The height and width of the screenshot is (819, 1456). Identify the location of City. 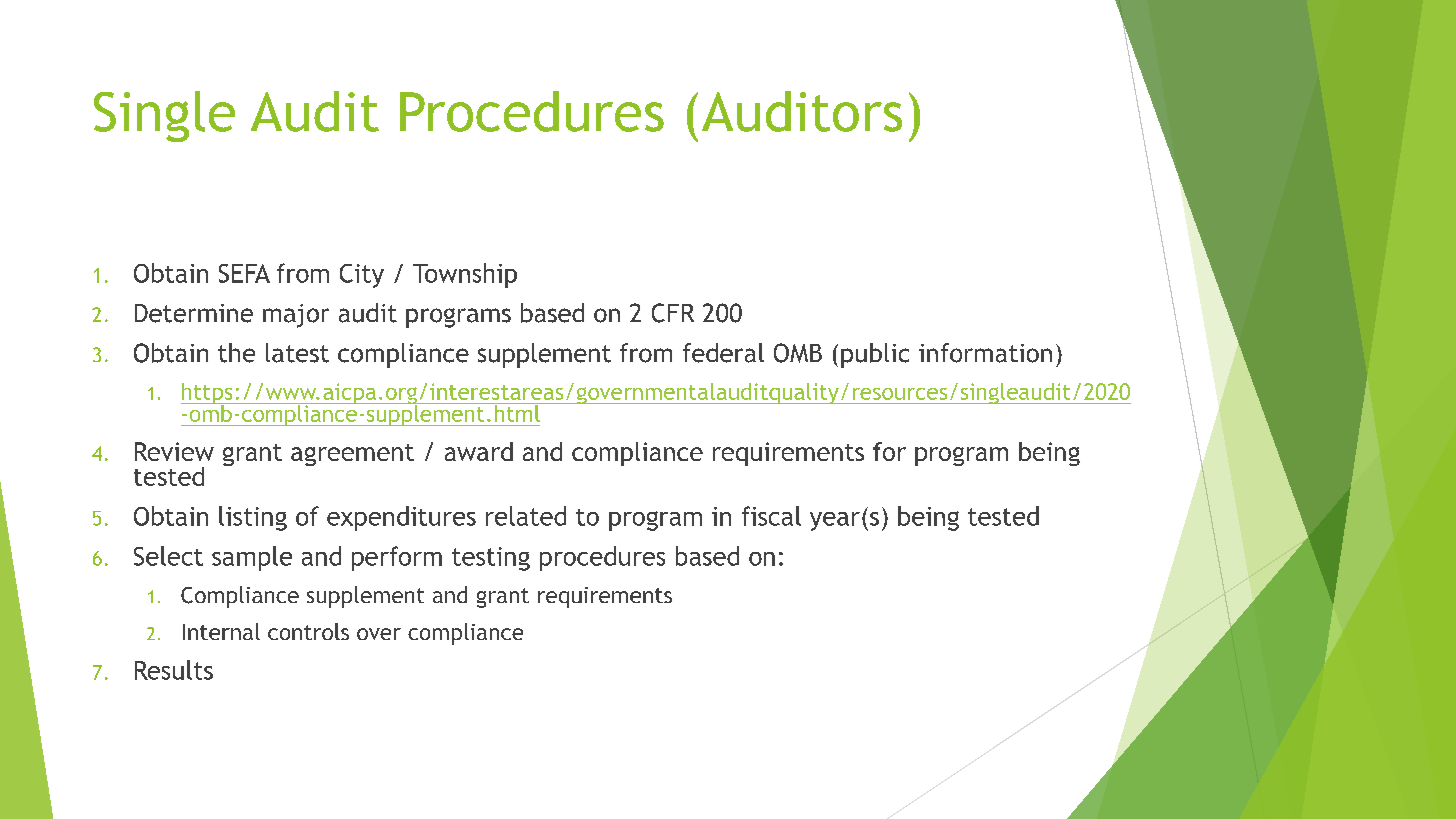
(362, 276).
